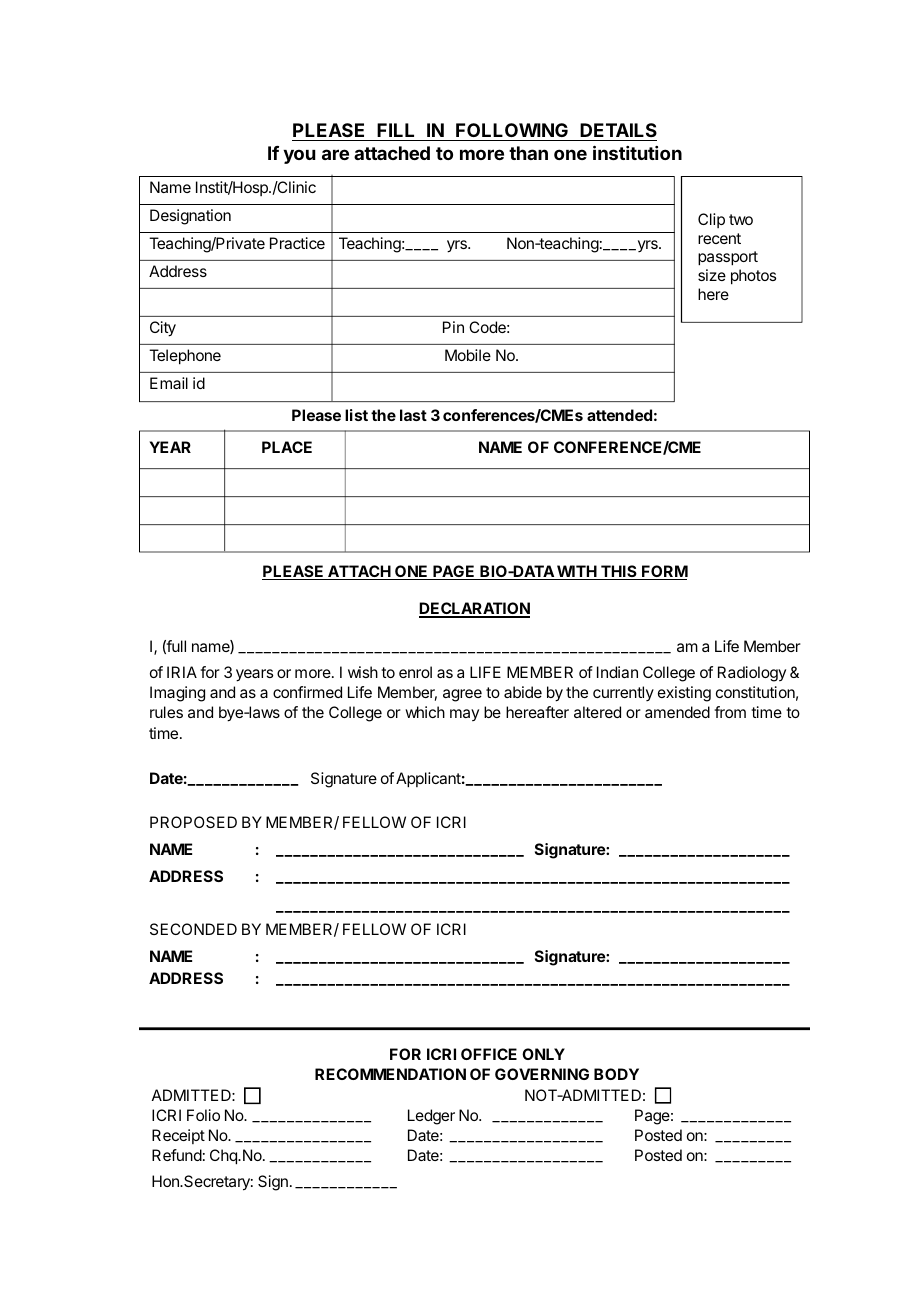  Describe the element at coordinates (431, 1117) in the screenshot. I see `Ledger` at that location.
